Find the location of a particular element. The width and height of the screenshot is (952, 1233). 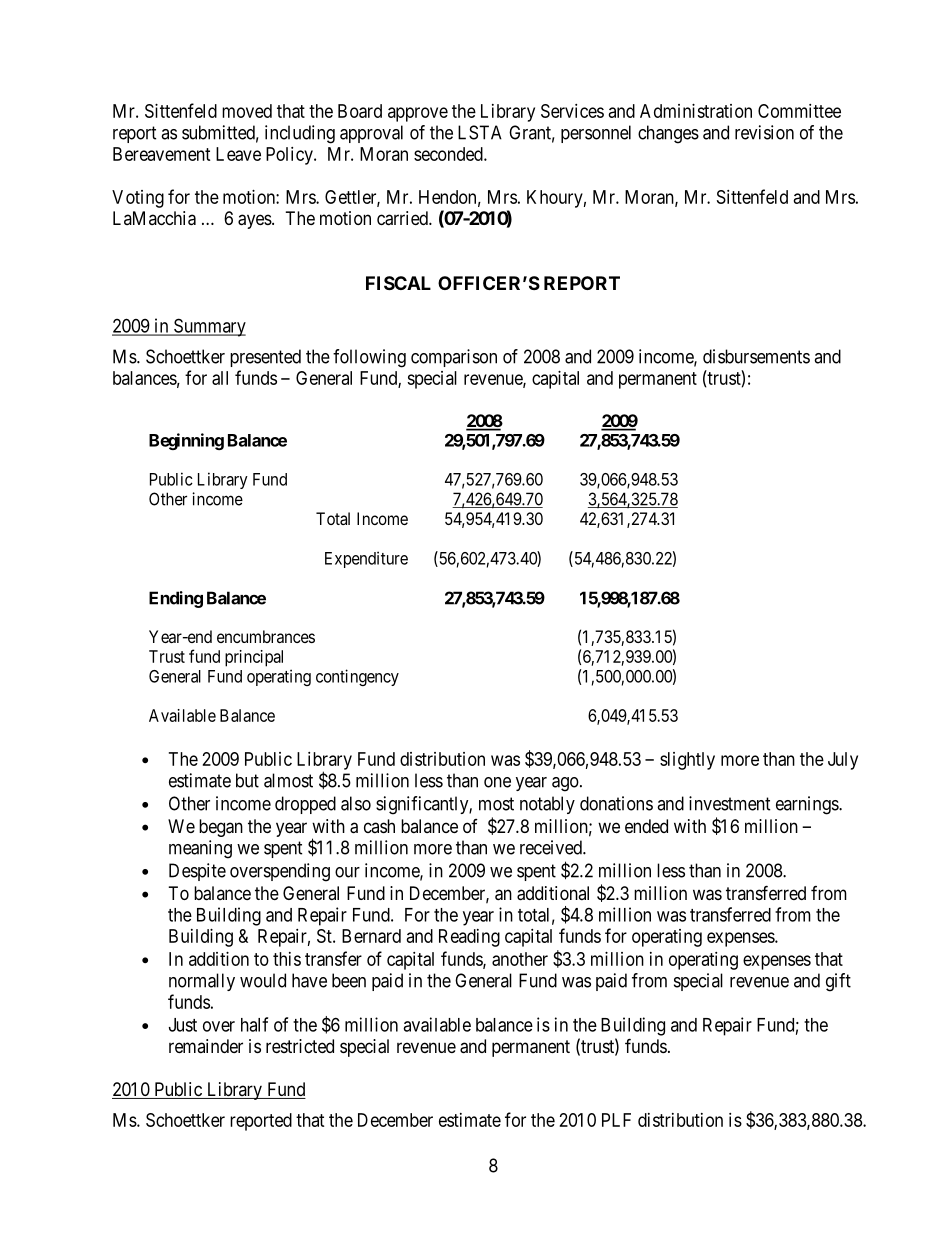

presented is located at coordinates (265, 358).
